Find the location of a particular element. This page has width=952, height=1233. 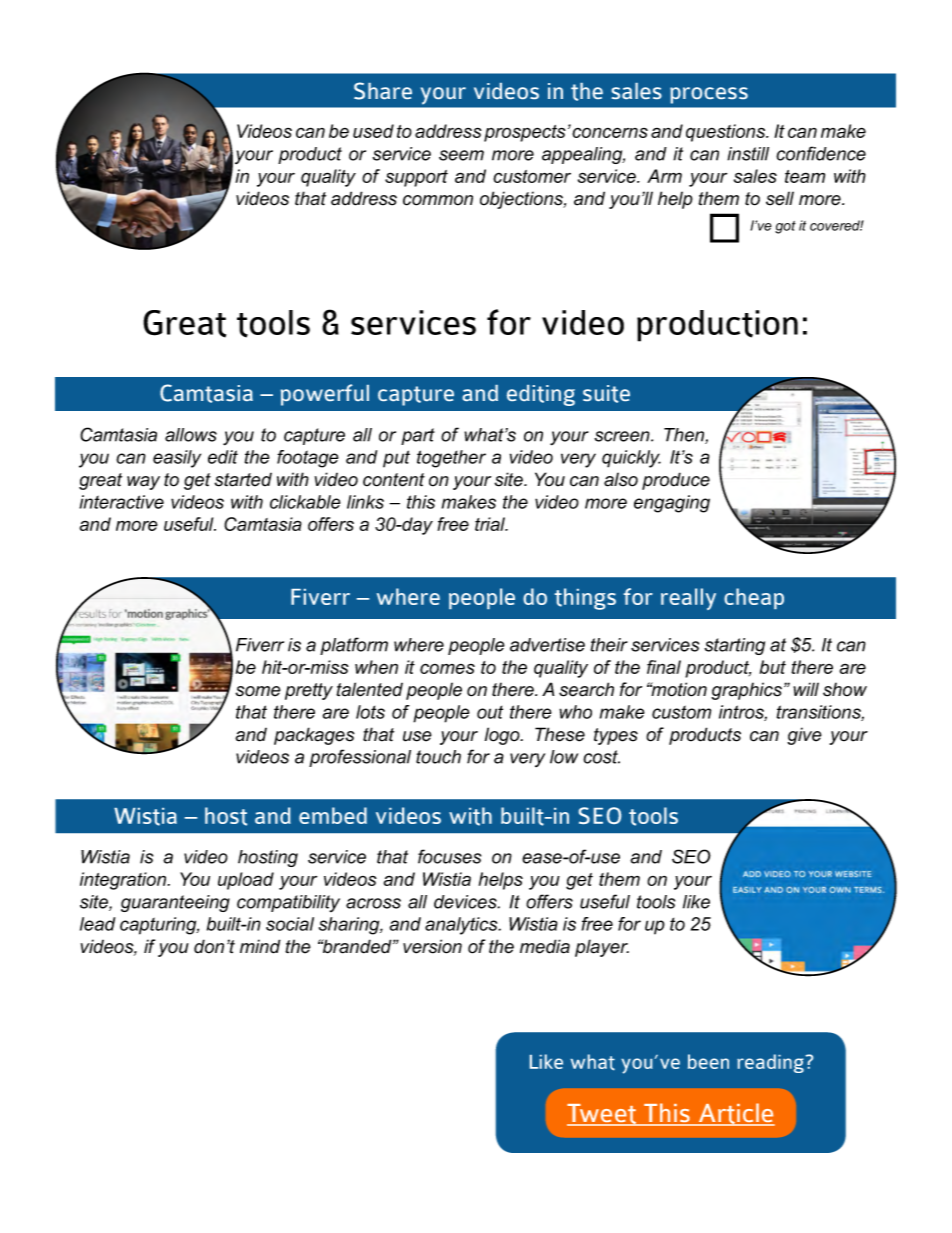

used is located at coordinates (373, 131).
